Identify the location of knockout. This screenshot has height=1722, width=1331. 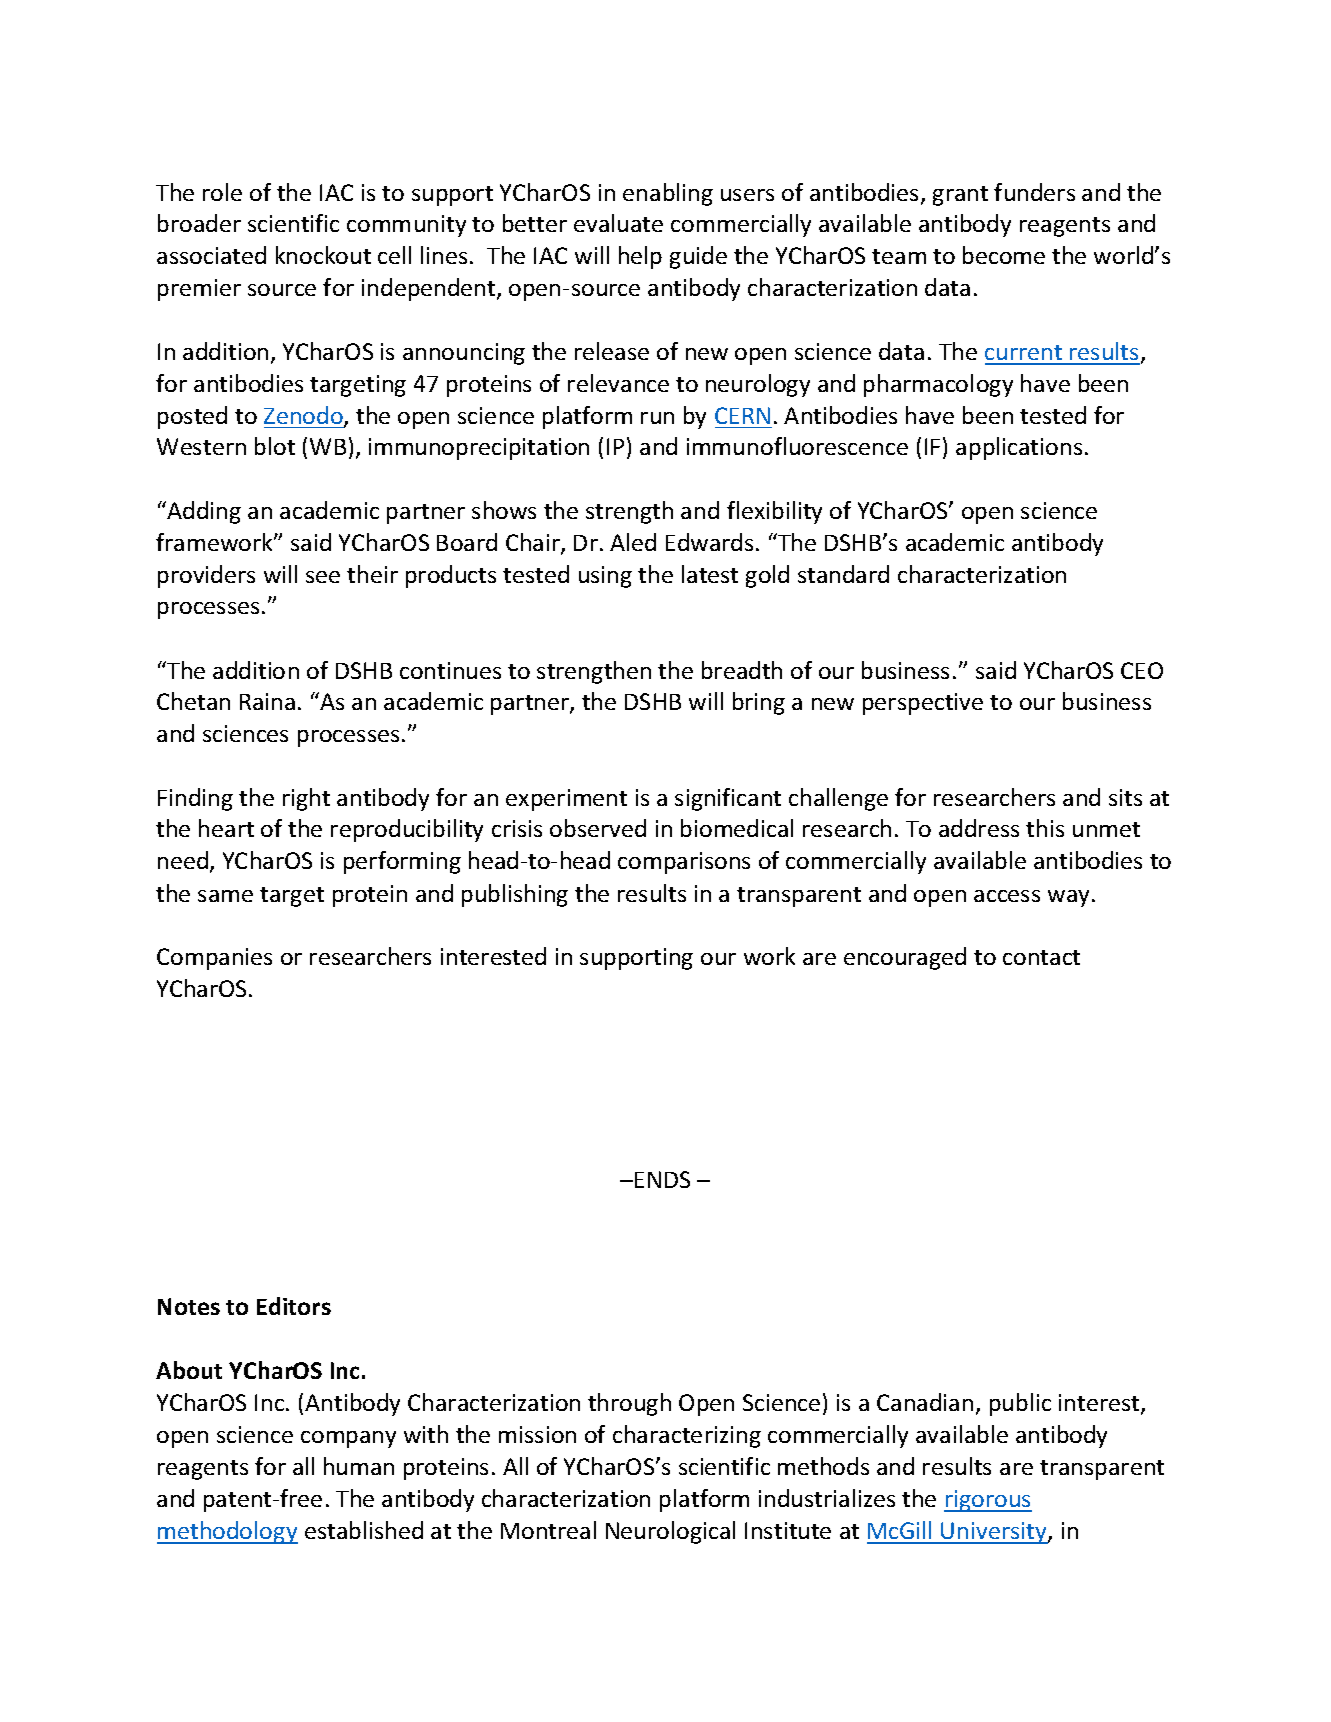
(323, 255).
